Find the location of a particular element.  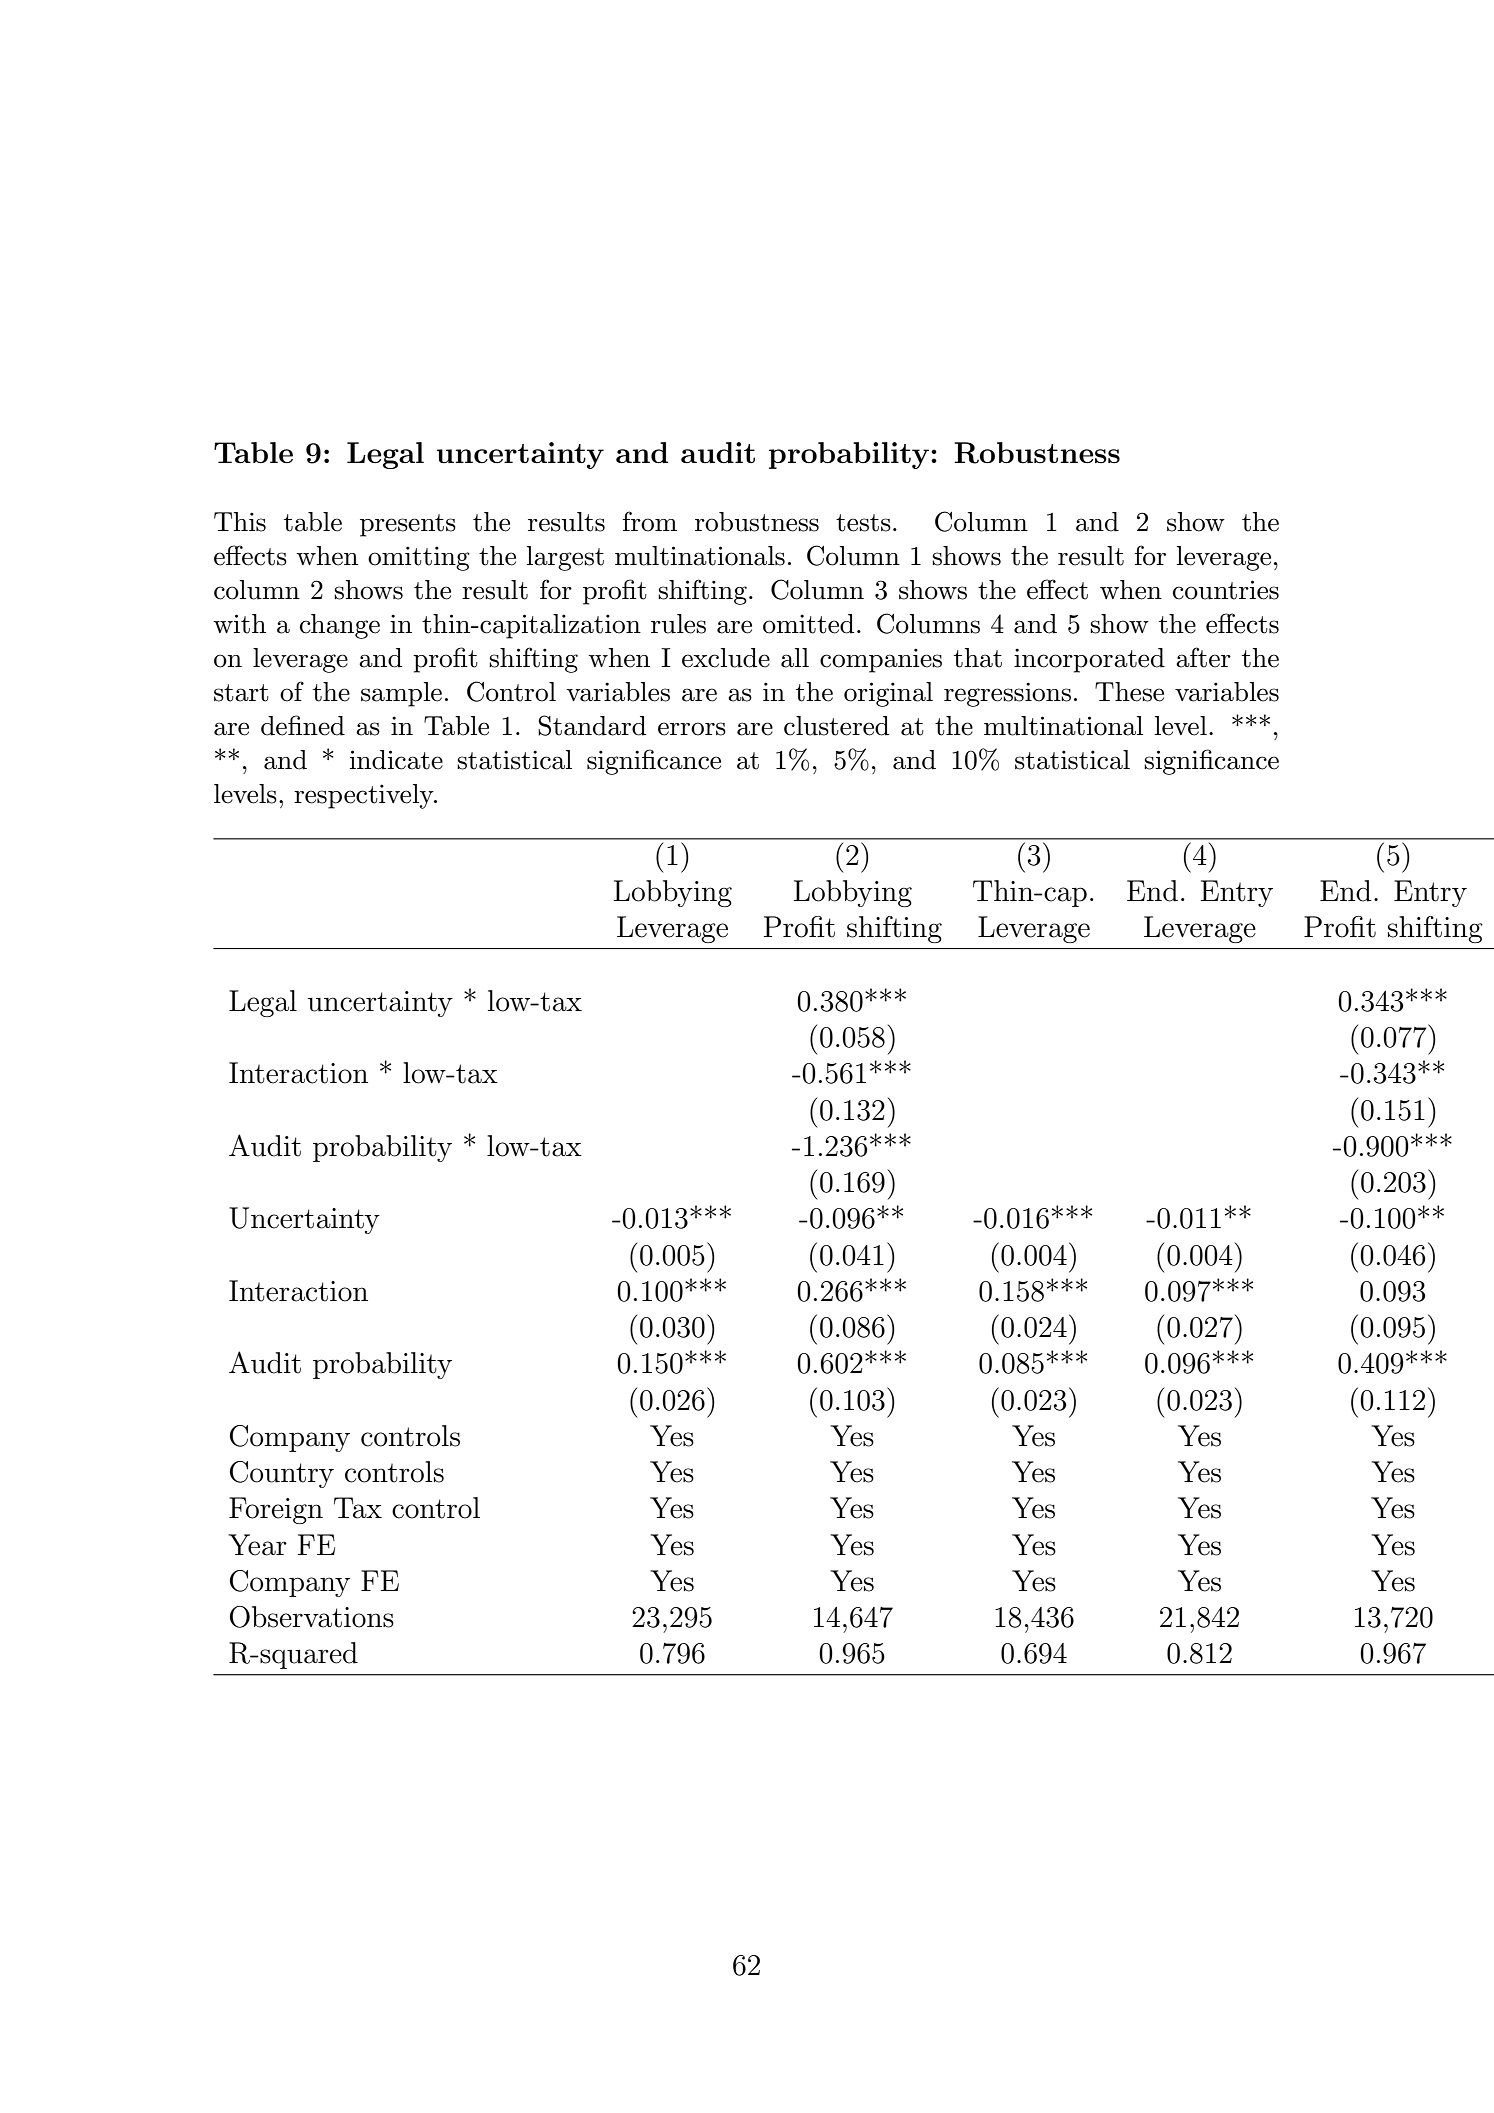

Year is located at coordinates (257, 1545).
